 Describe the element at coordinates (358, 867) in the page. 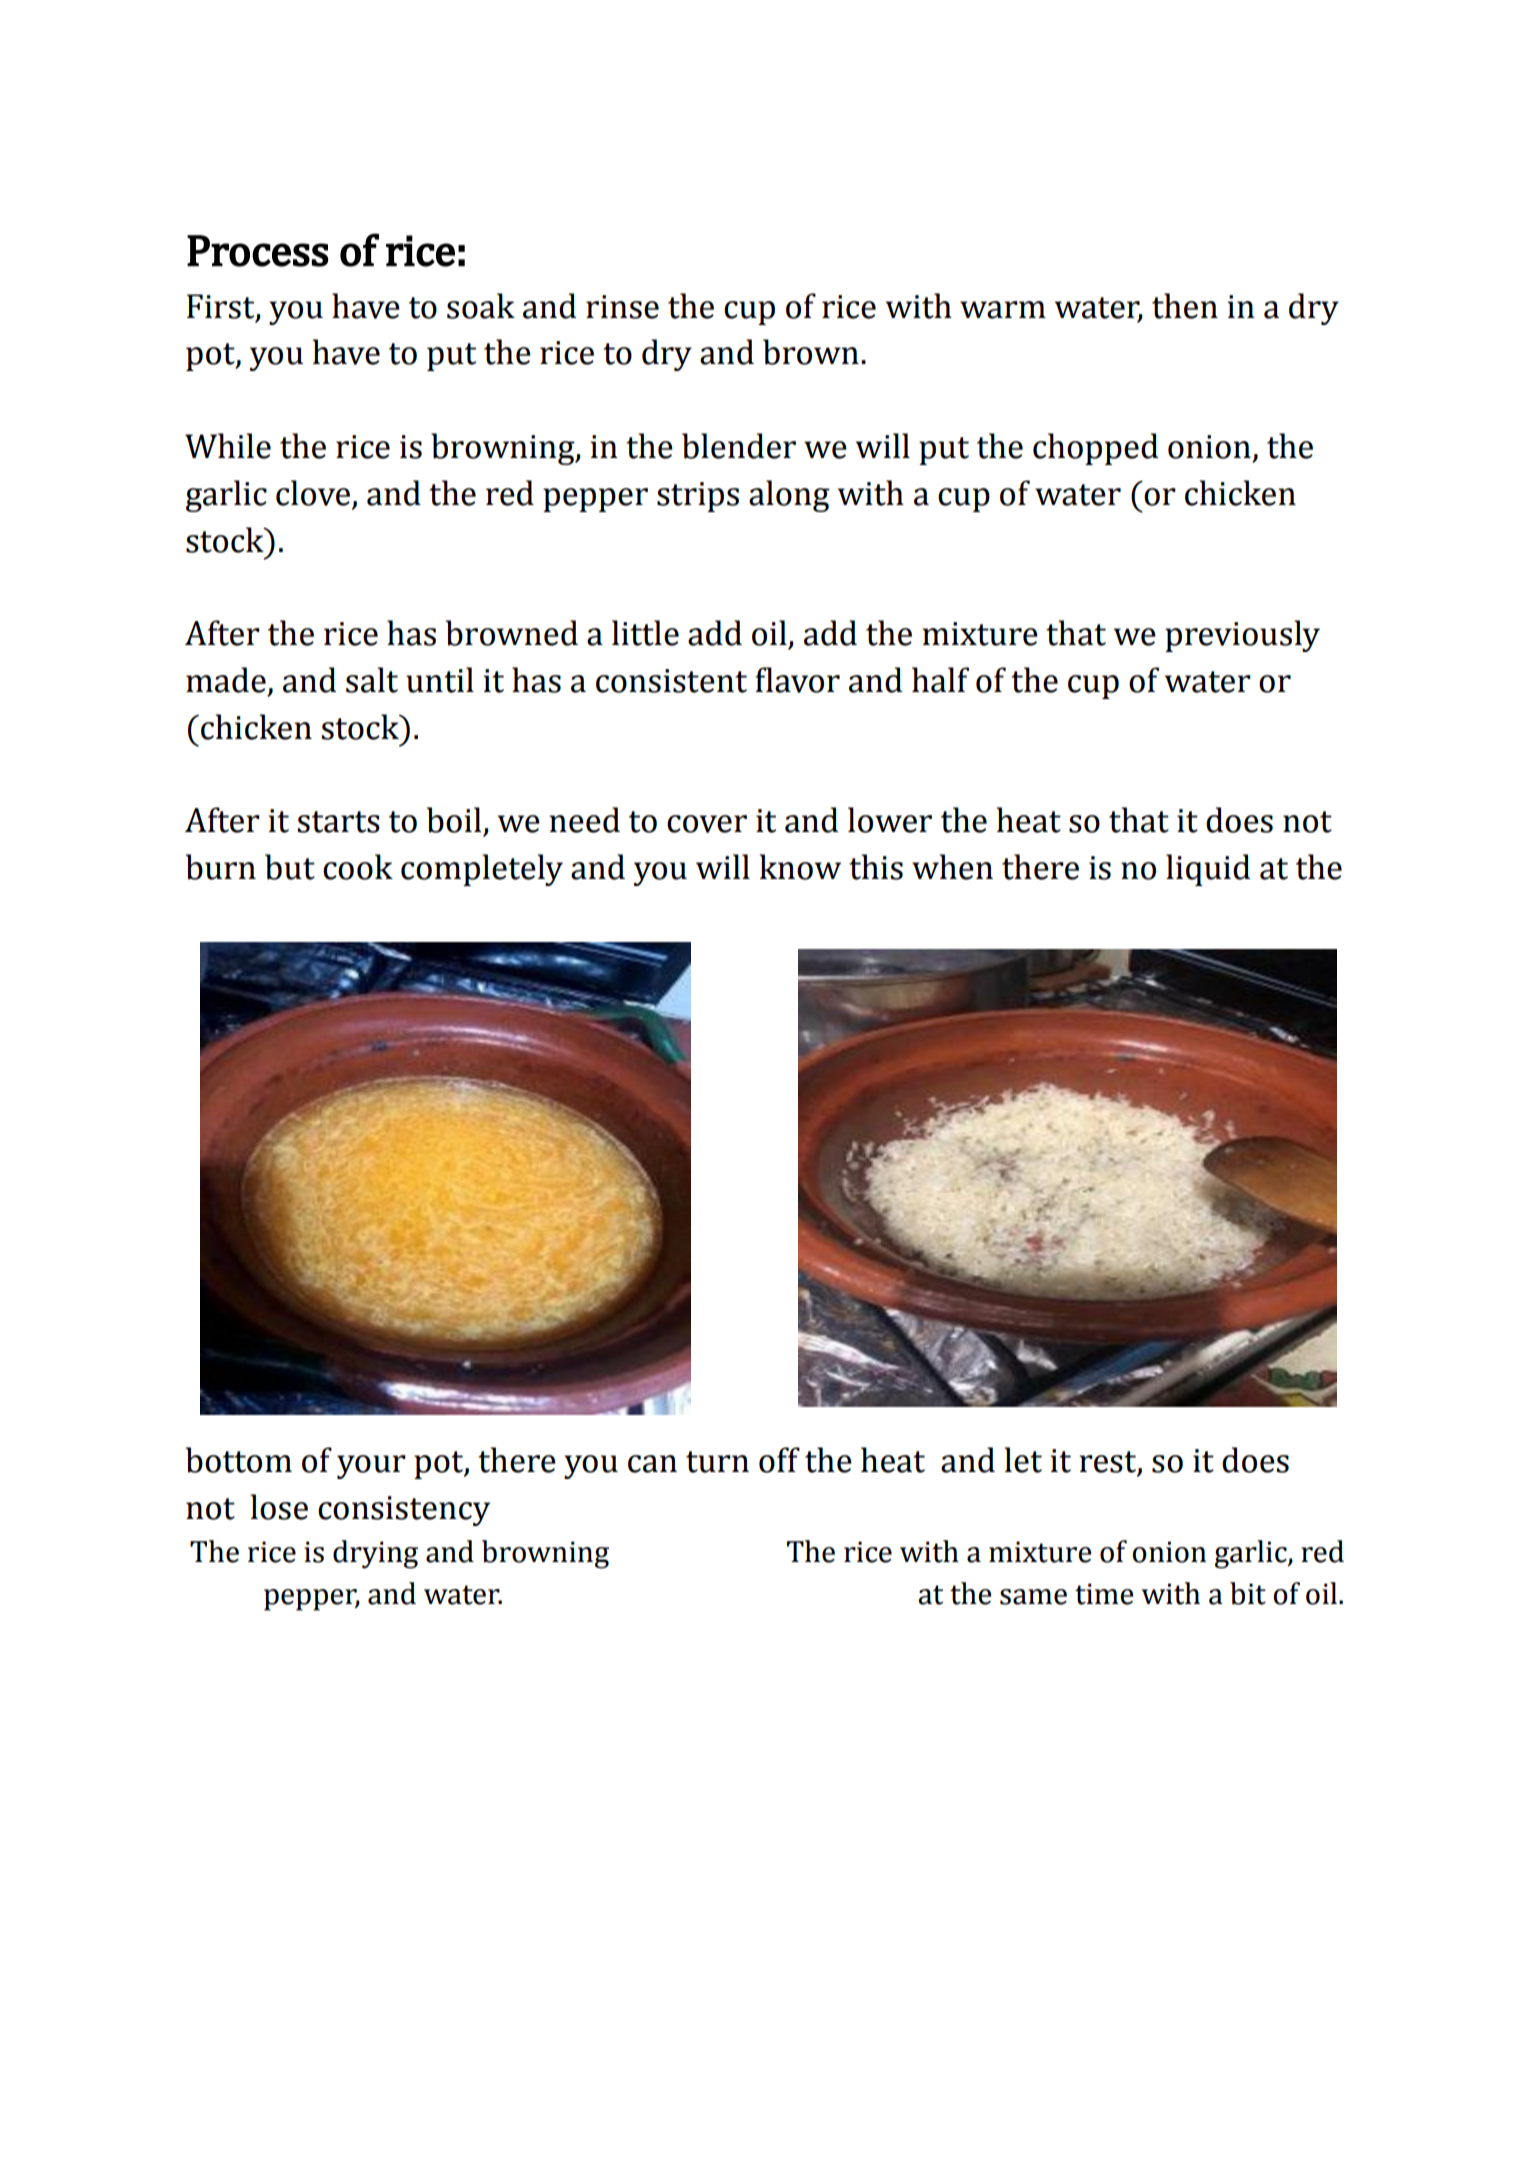

I see `cook` at that location.
